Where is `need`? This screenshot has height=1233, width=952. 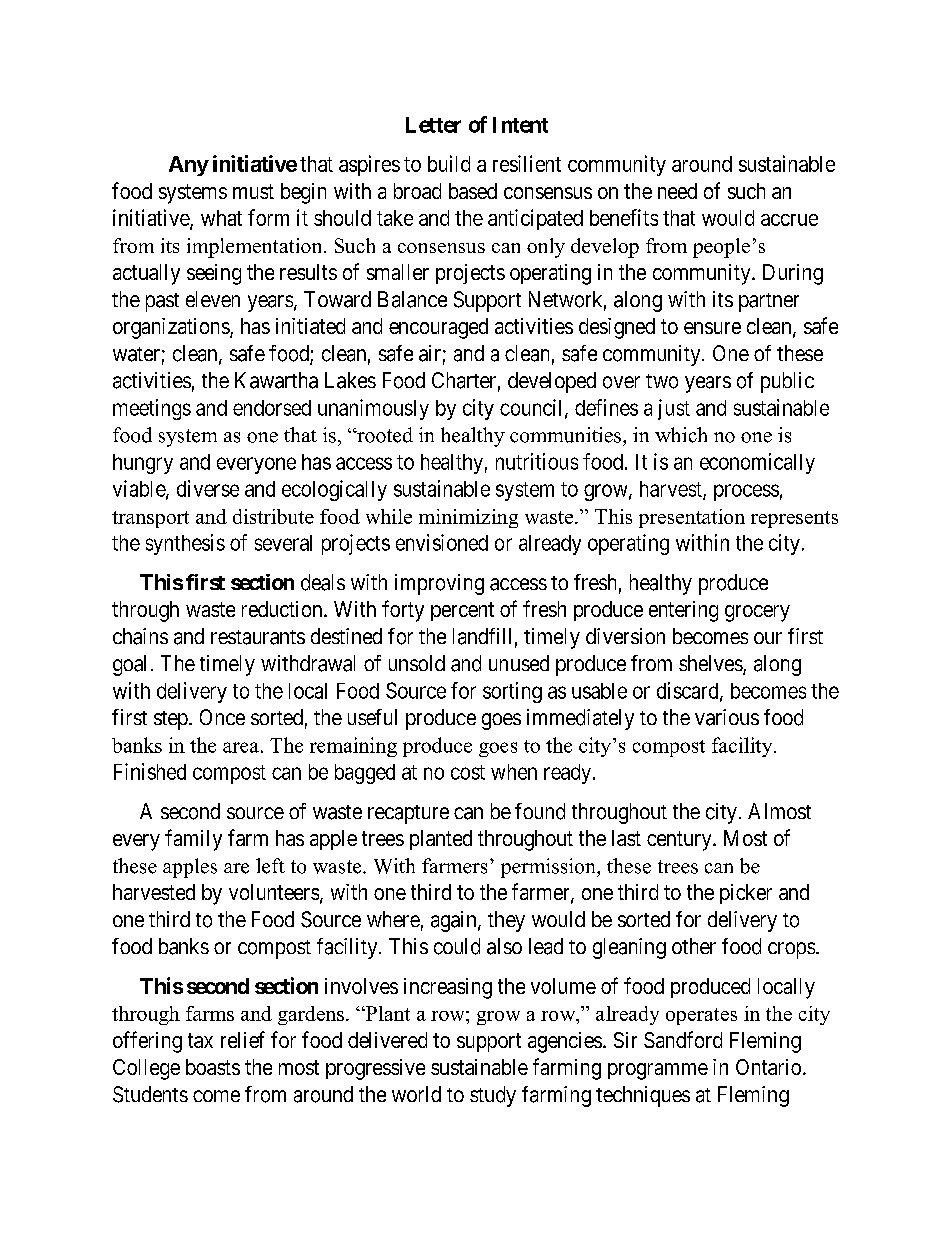
need is located at coordinates (677, 191).
